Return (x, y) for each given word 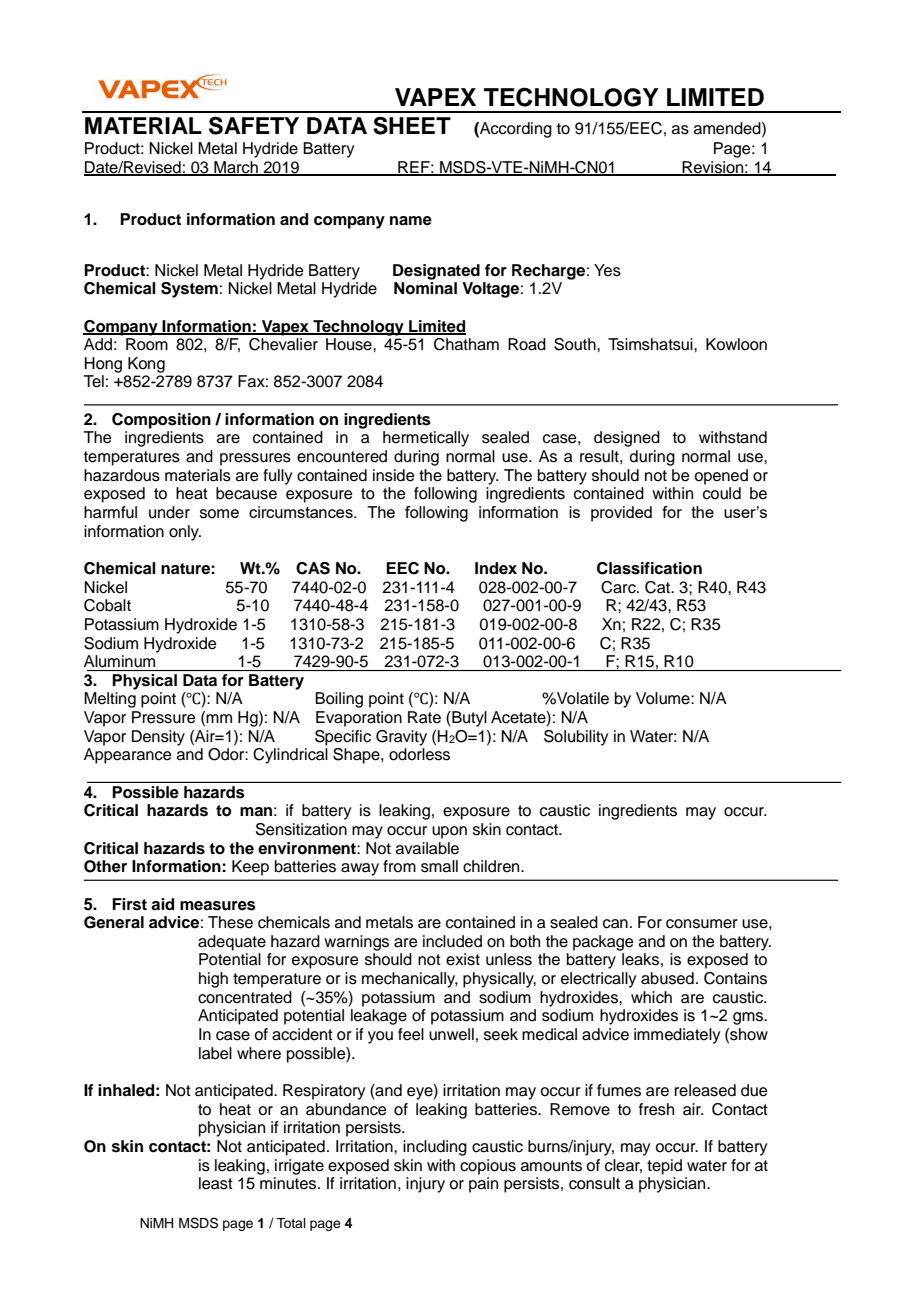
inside (394, 475)
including (435, 1148)
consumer (702, 924)
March (236, 168)
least (216, 1183)
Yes (607, 270)
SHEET (412, 126)
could (722, 493)
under (169, 512)
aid (162, 904)
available (427, 848)
